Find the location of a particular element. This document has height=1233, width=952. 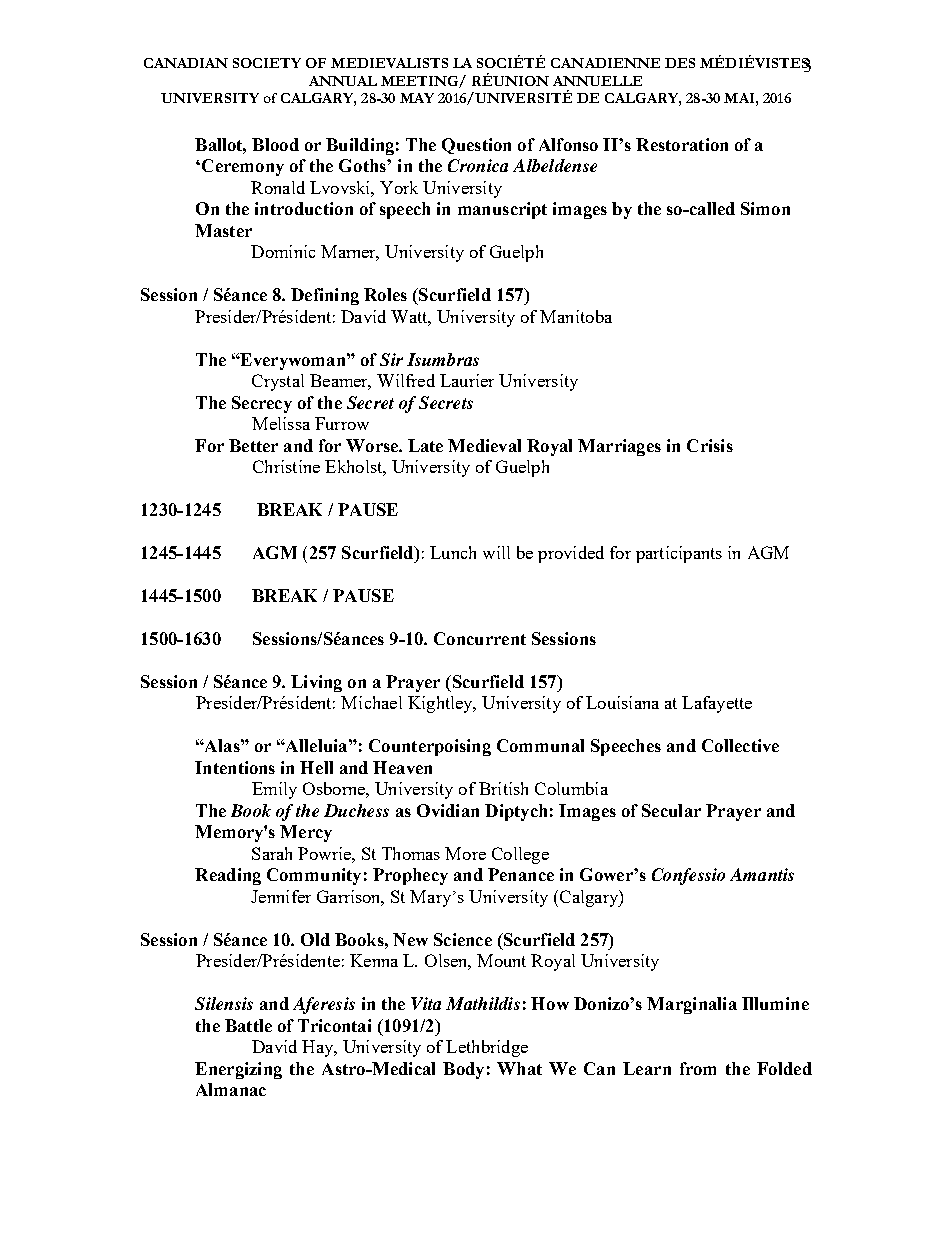

DES is located at coordinates (680, 63).
